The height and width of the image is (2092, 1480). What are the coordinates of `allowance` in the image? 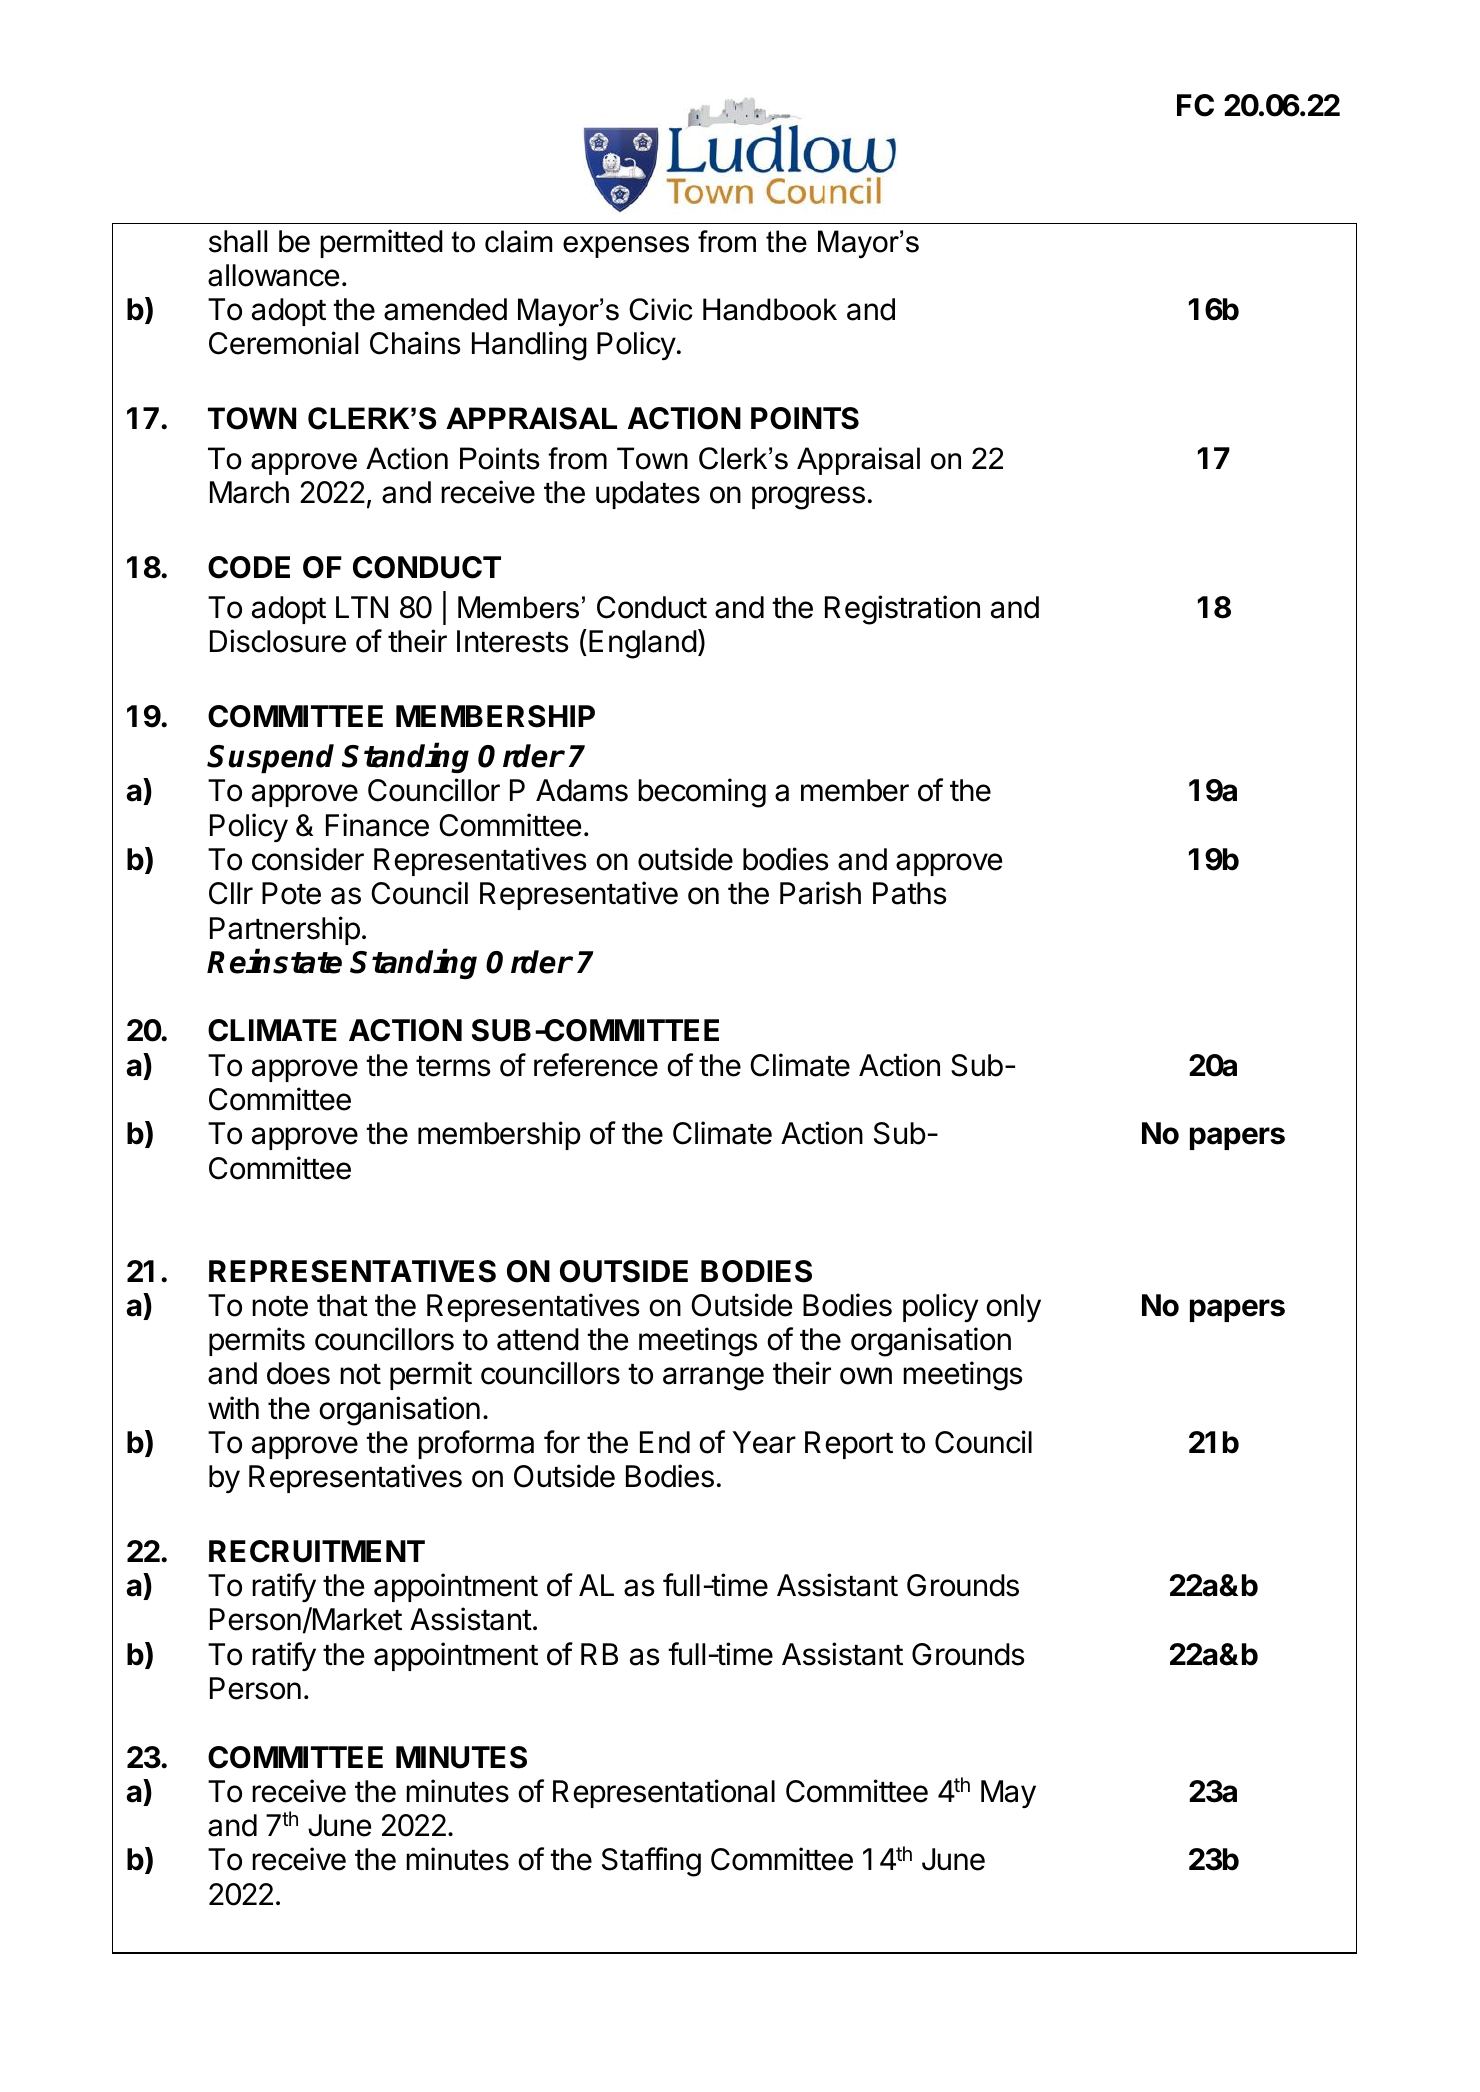 It's located at (273, 275).
